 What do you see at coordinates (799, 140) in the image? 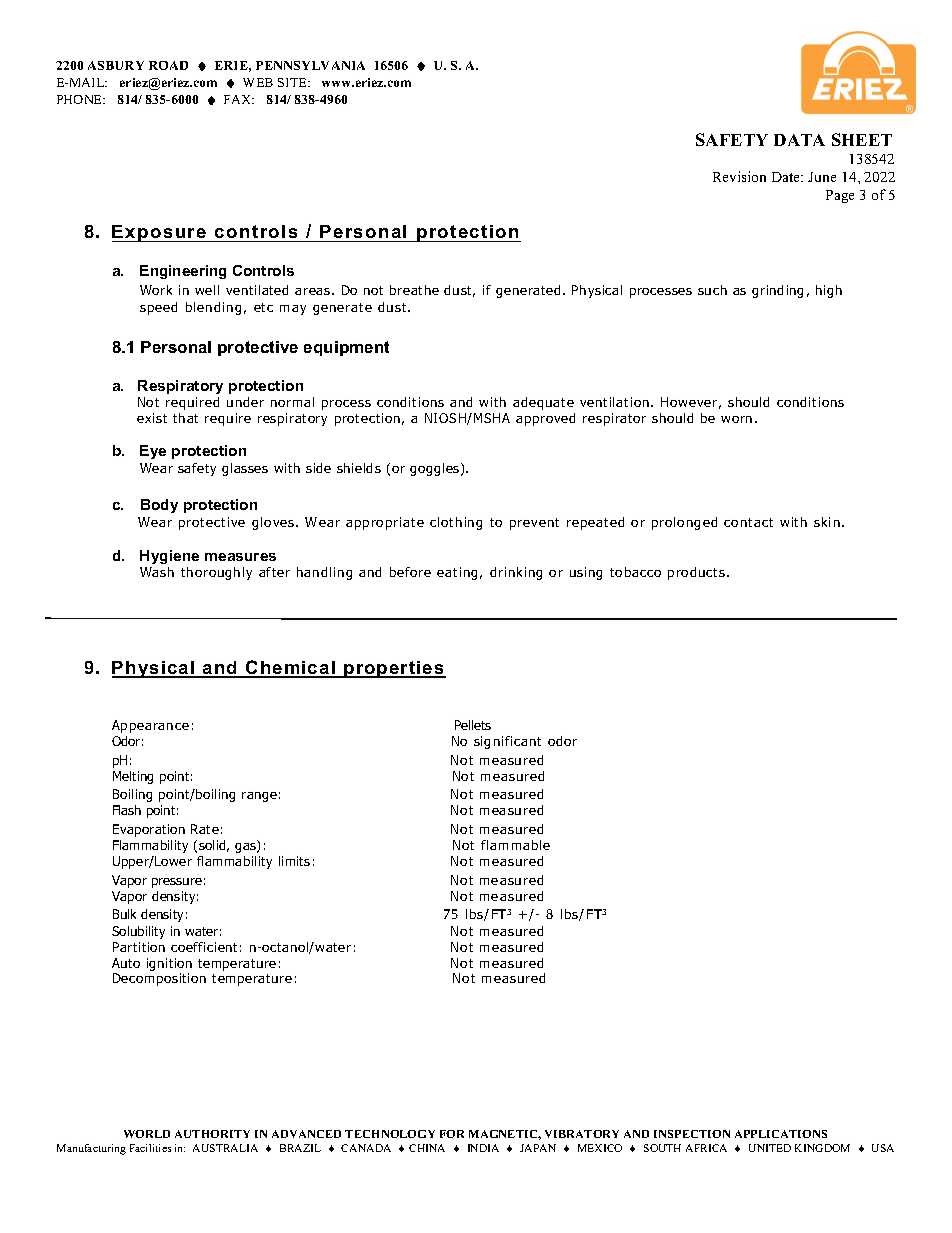
I see `DATA` at bounding box center [799, 140].
